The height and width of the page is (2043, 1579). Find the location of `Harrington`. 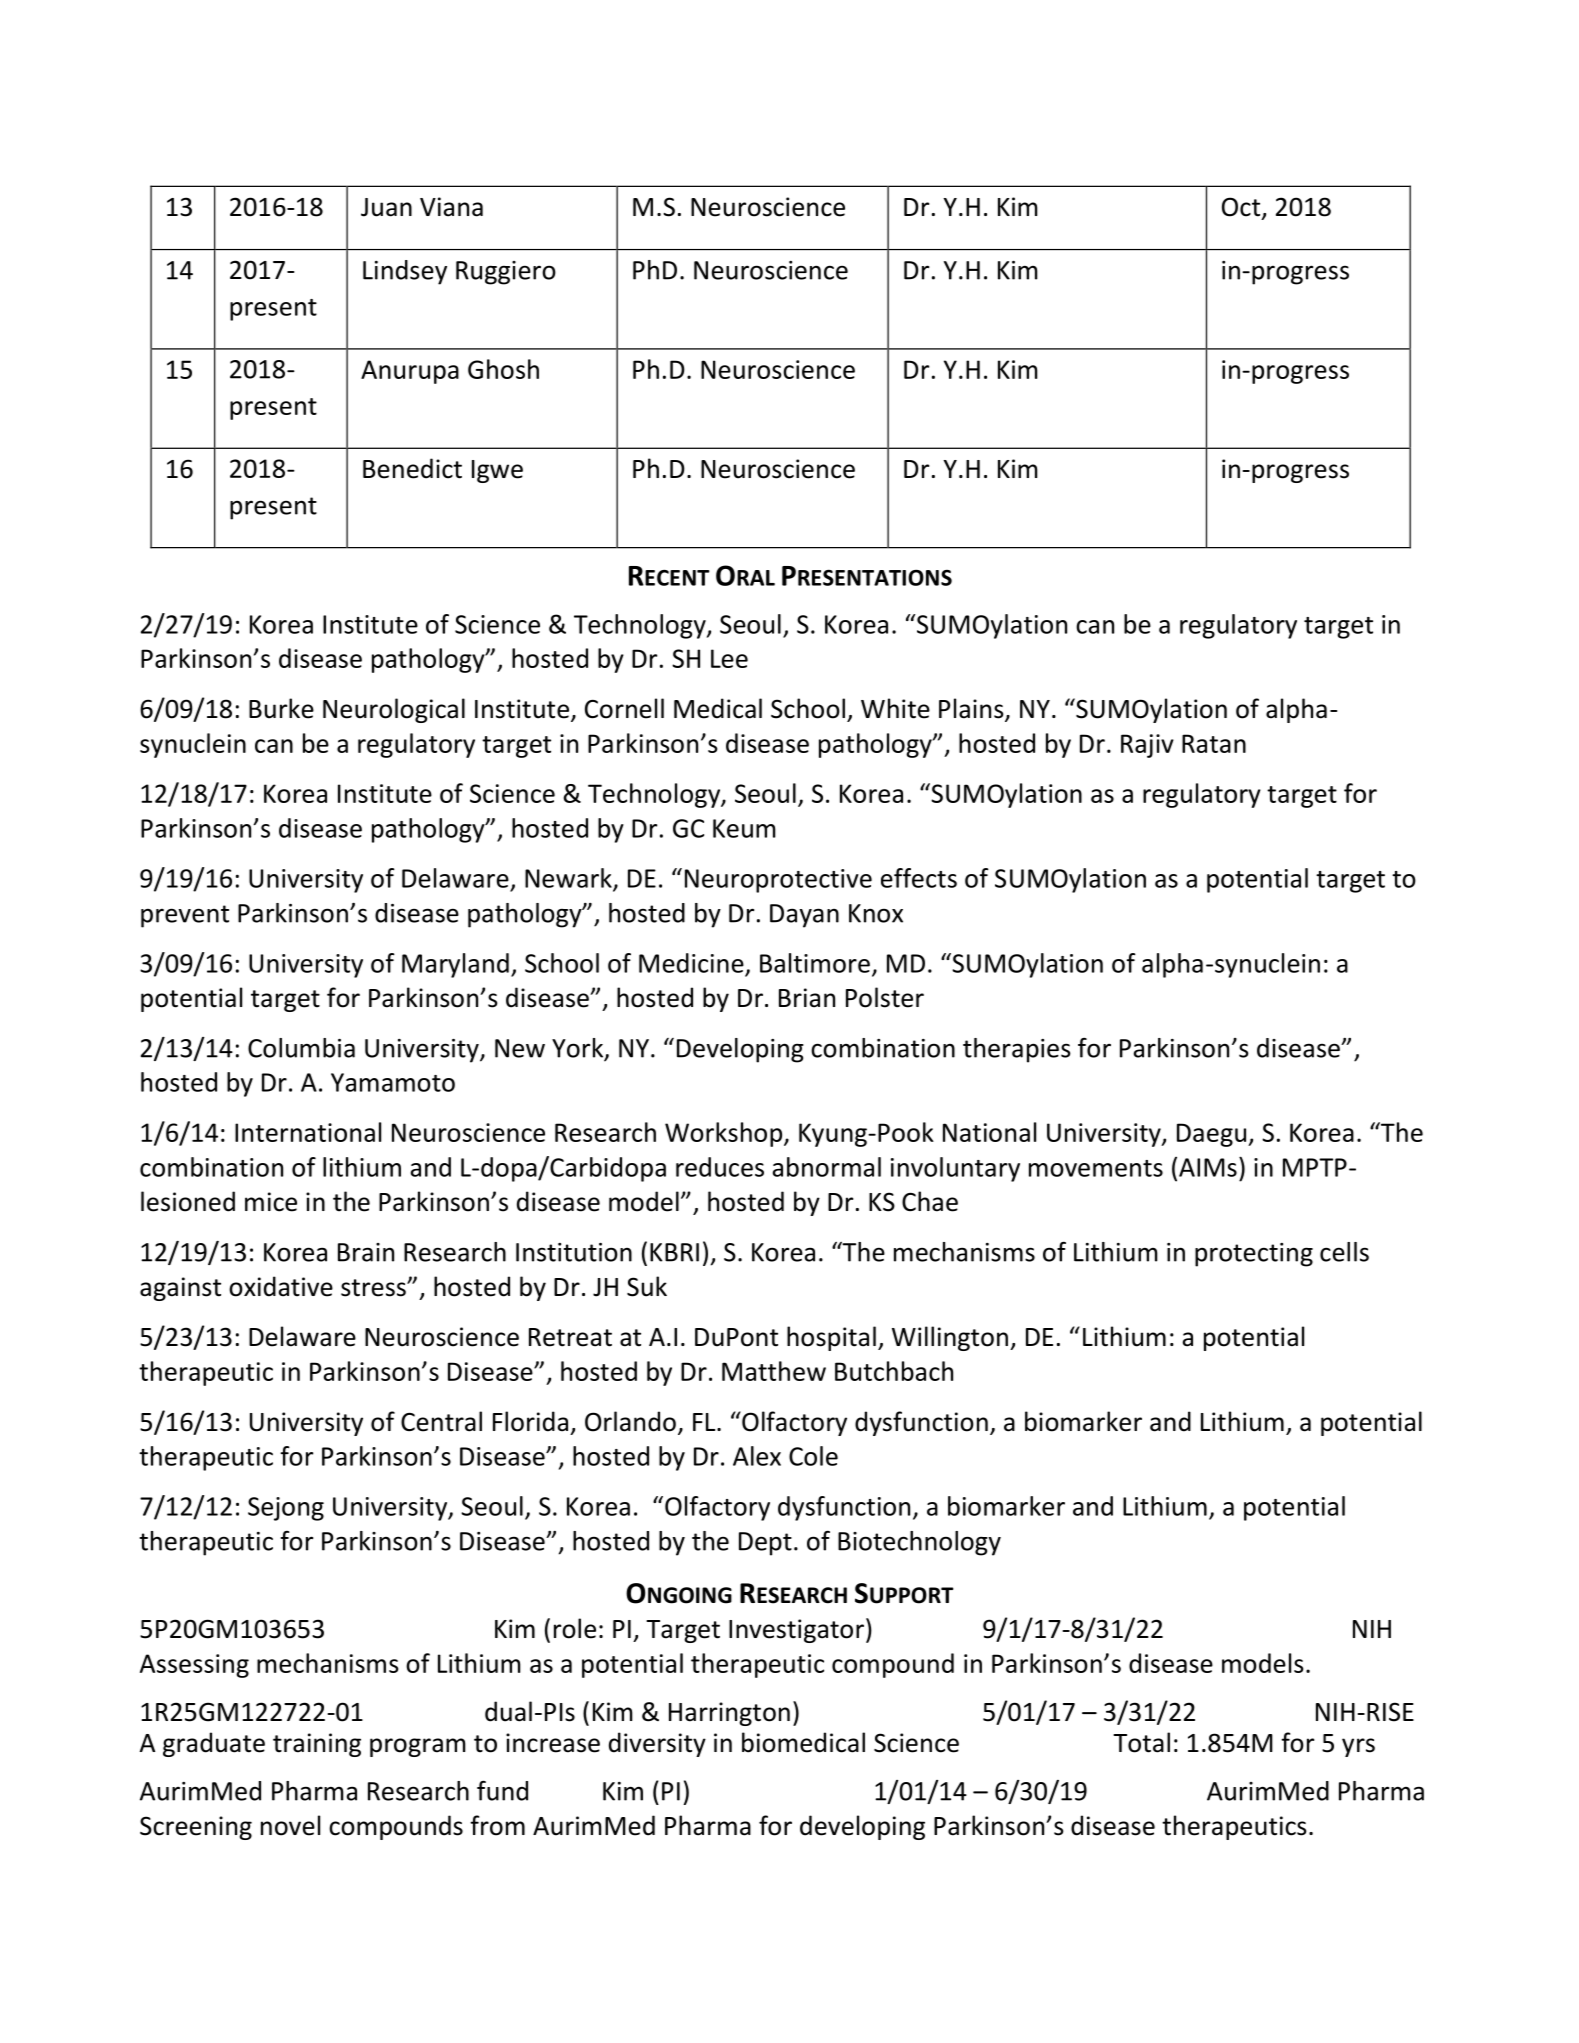

Harrington is located at coordinates (729, 1714).
